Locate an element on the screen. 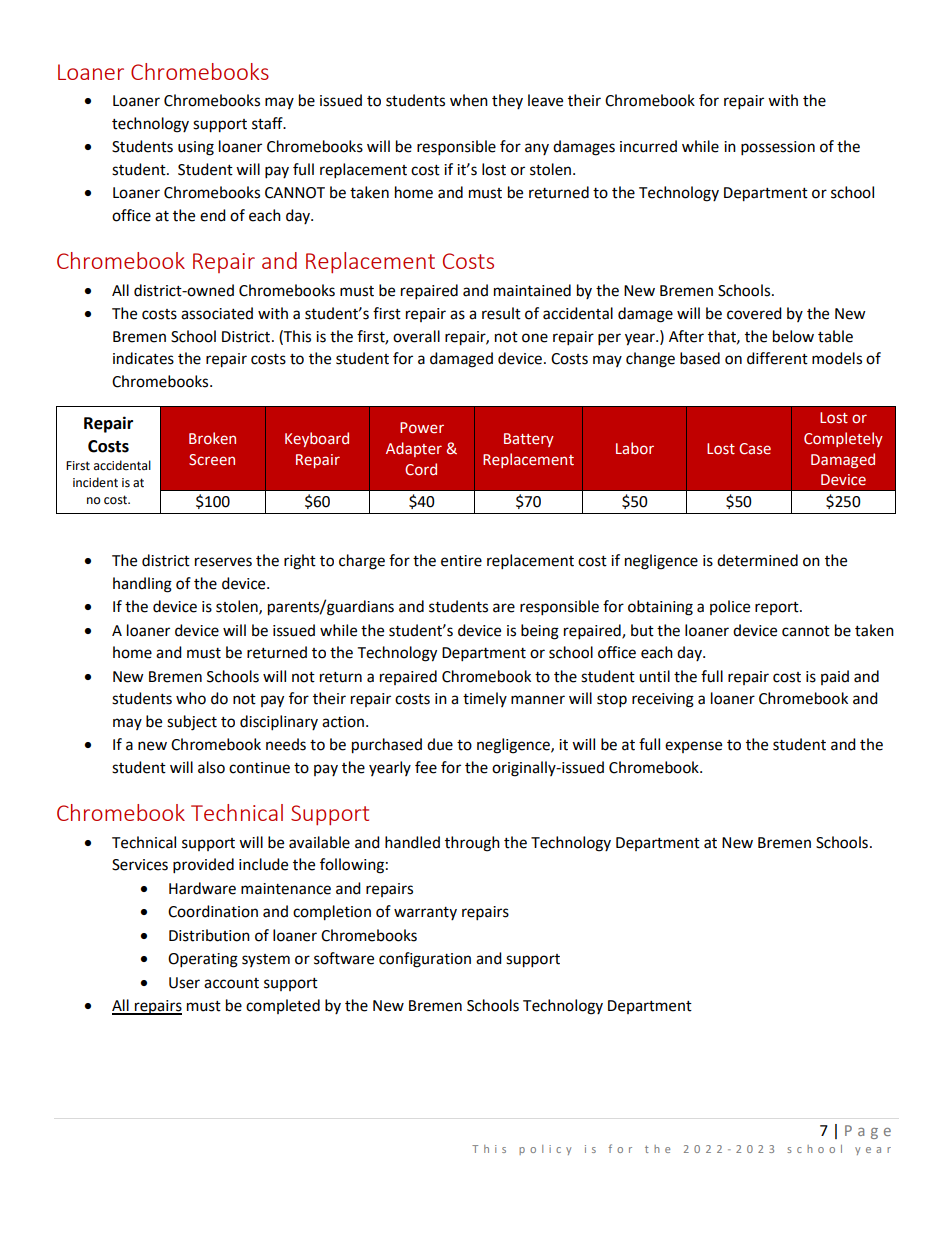 The image size is (952, 1233). User is located at coordinates (184, 983).
